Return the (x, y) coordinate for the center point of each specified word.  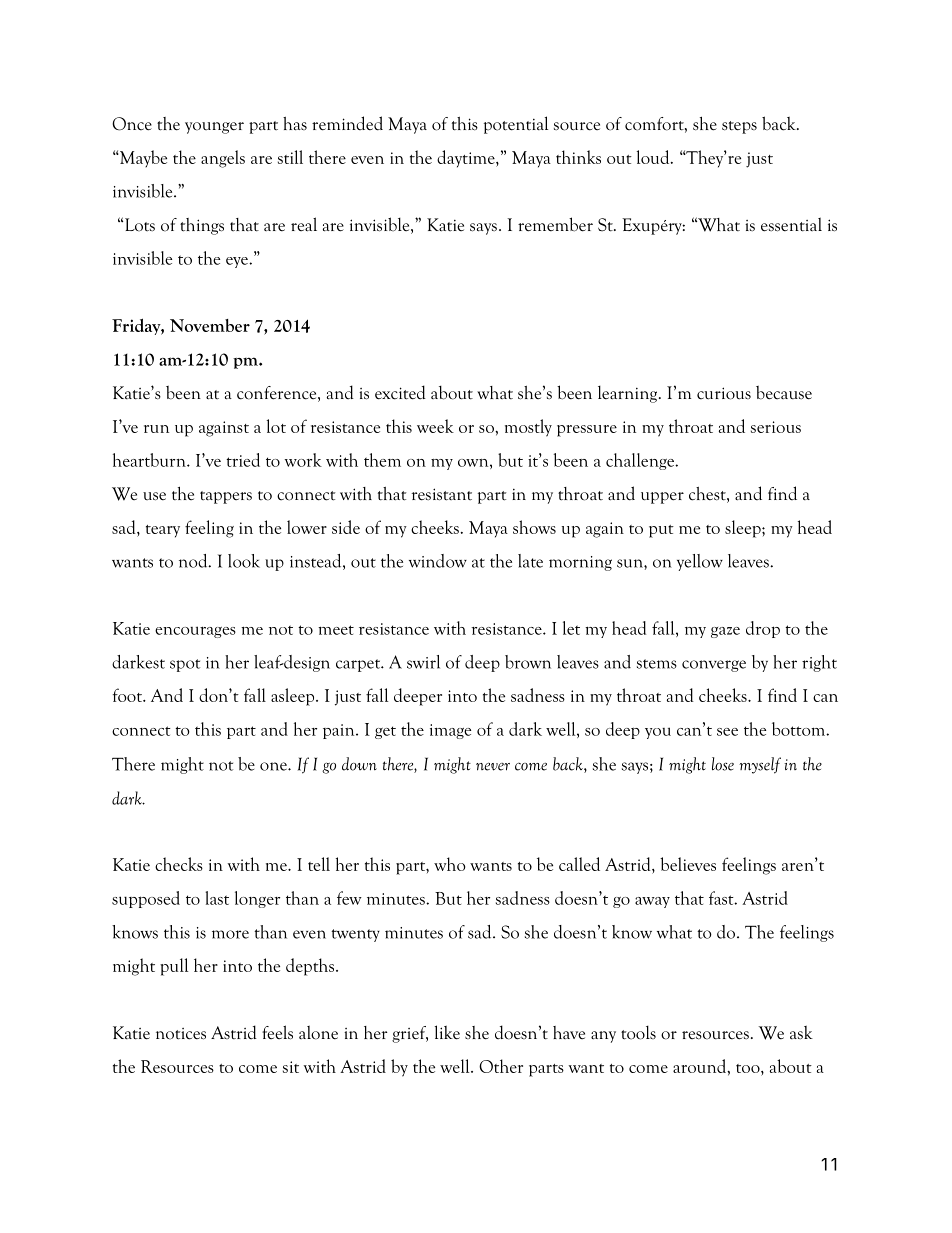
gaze (725, 632)
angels (223, 159)
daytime (467, 159)
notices (181, 1034)
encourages (195, 632)
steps (739, 127)
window (438, 561)
